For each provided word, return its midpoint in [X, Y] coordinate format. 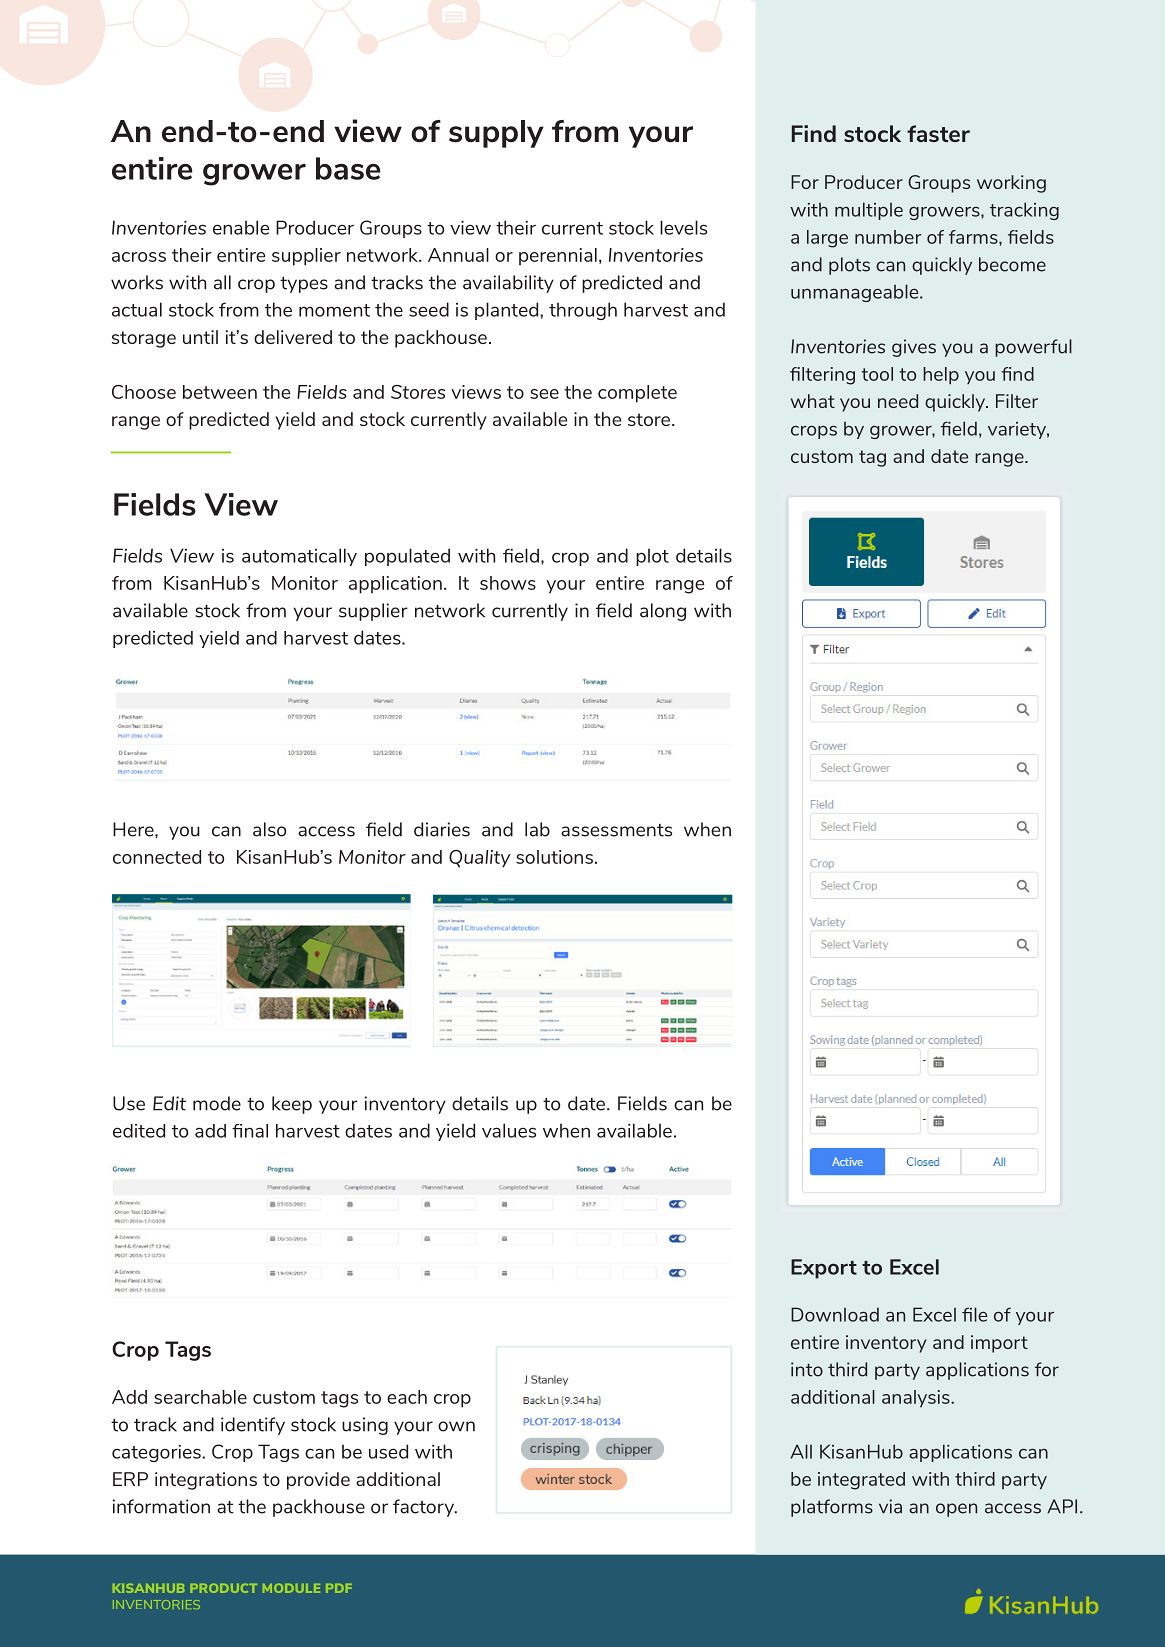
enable [241, 227]
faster [938, 133]
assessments [616, 830]
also [269, 829]
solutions [554, 857]
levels [683, 227]
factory [425, 1508]
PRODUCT [223, 1588]
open [956, 1510]
